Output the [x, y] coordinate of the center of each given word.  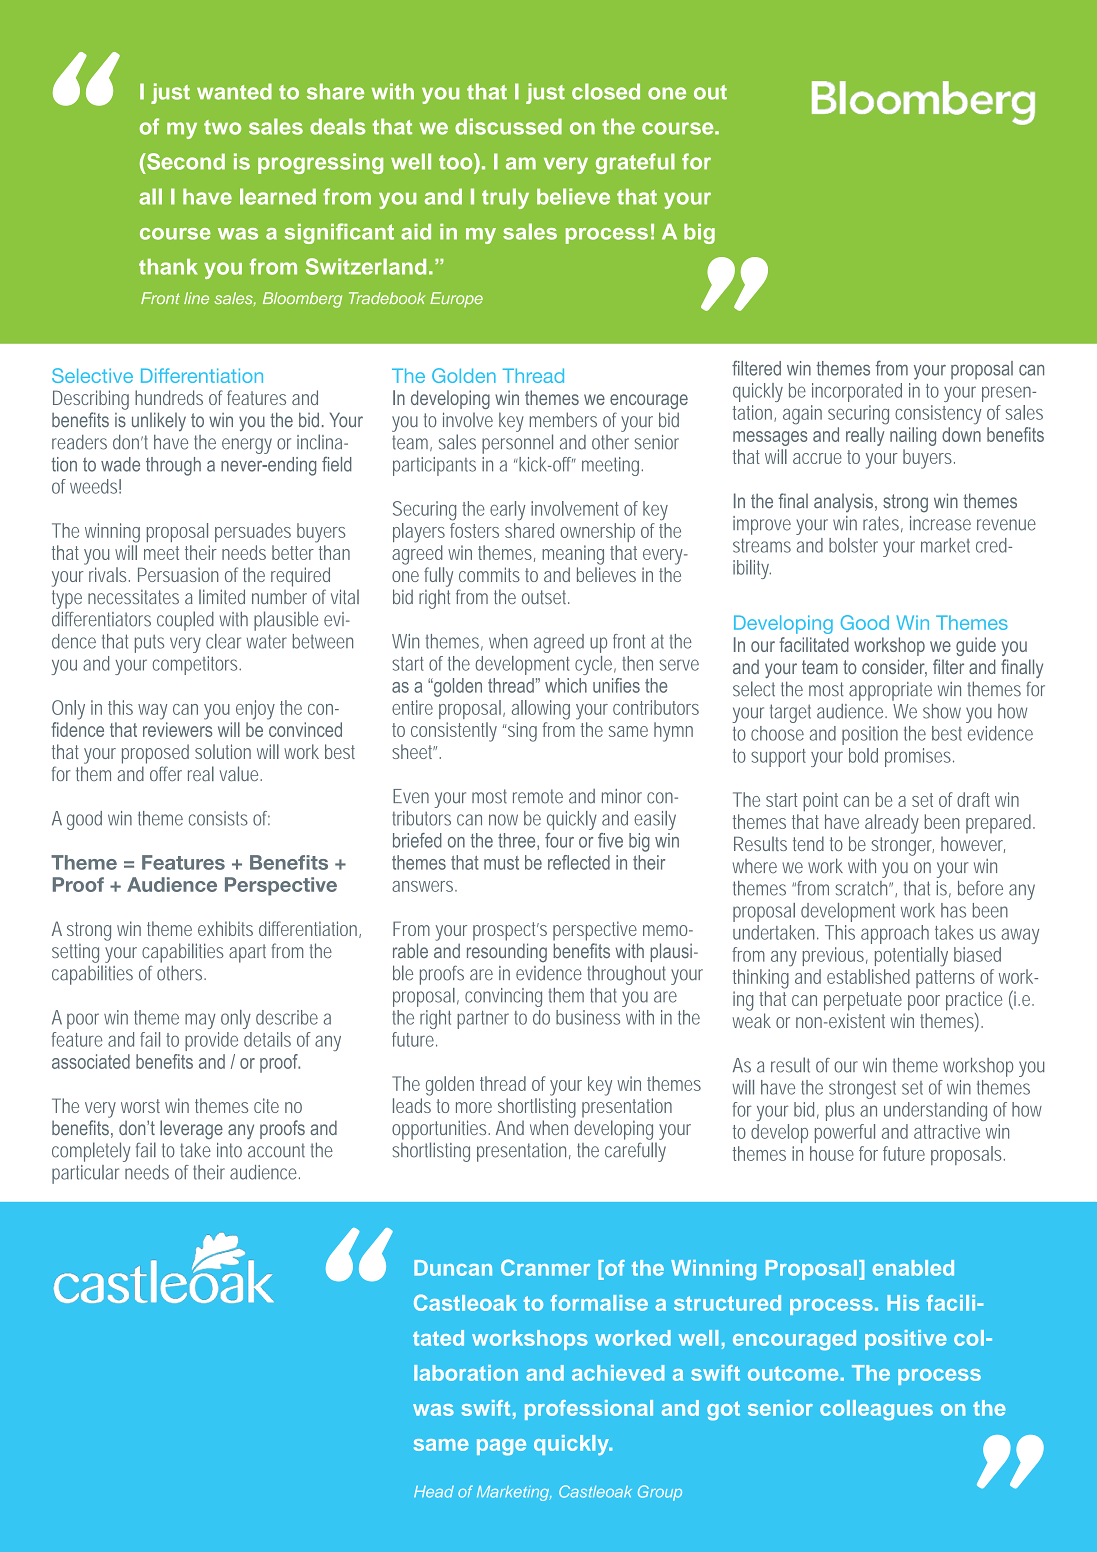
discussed [508, 126]
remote [538, 796]
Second [185, 161]
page [501, 1447]
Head [434, 1492]
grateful [635, 163]
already [892, 824]
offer [166, 773]
